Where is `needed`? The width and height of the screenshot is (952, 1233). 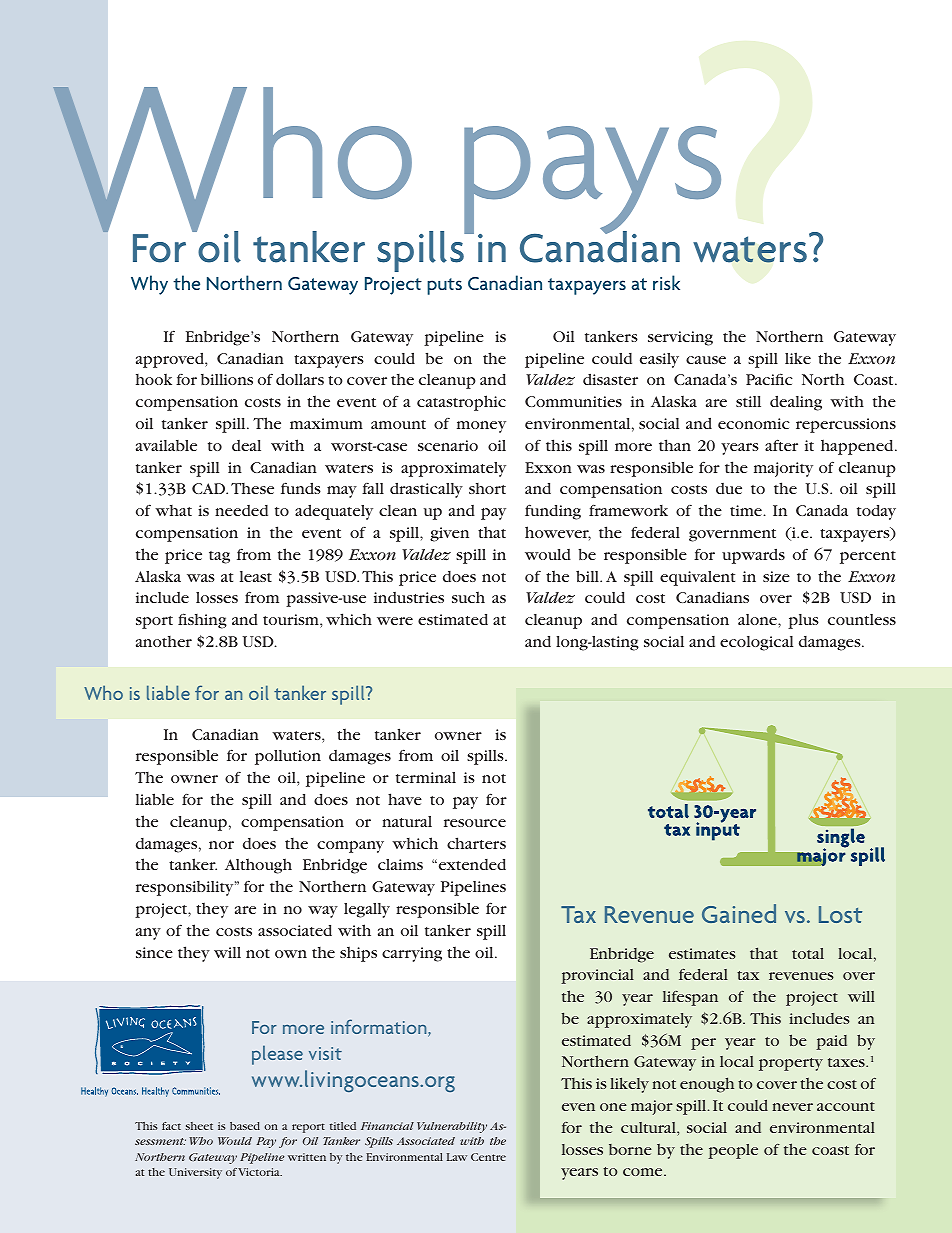
needed is located at coordinates (241, 510).
